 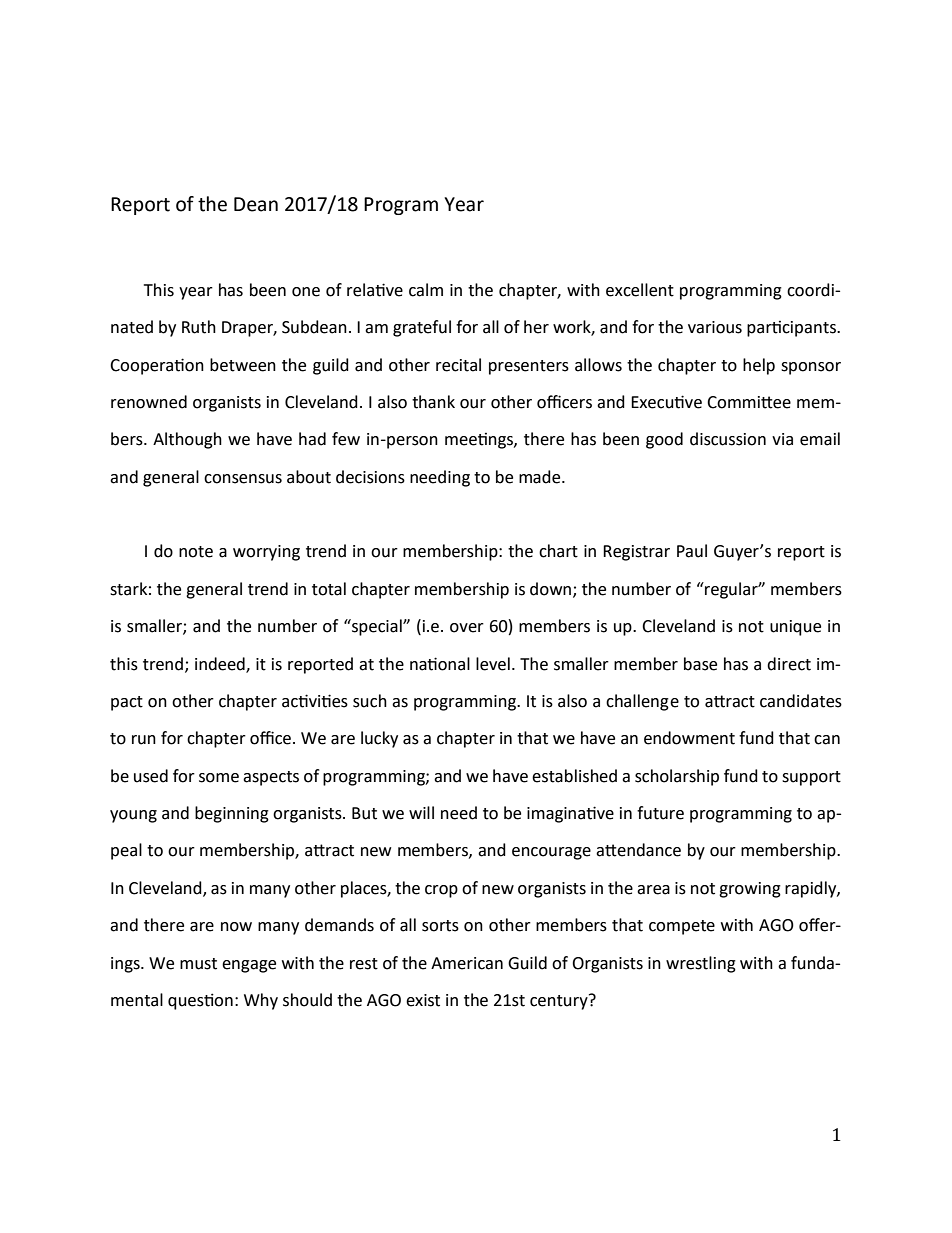 What do you see at coordinates (715, 327) in the screenshot?
I see `various` at bounding box center [715, 327].
